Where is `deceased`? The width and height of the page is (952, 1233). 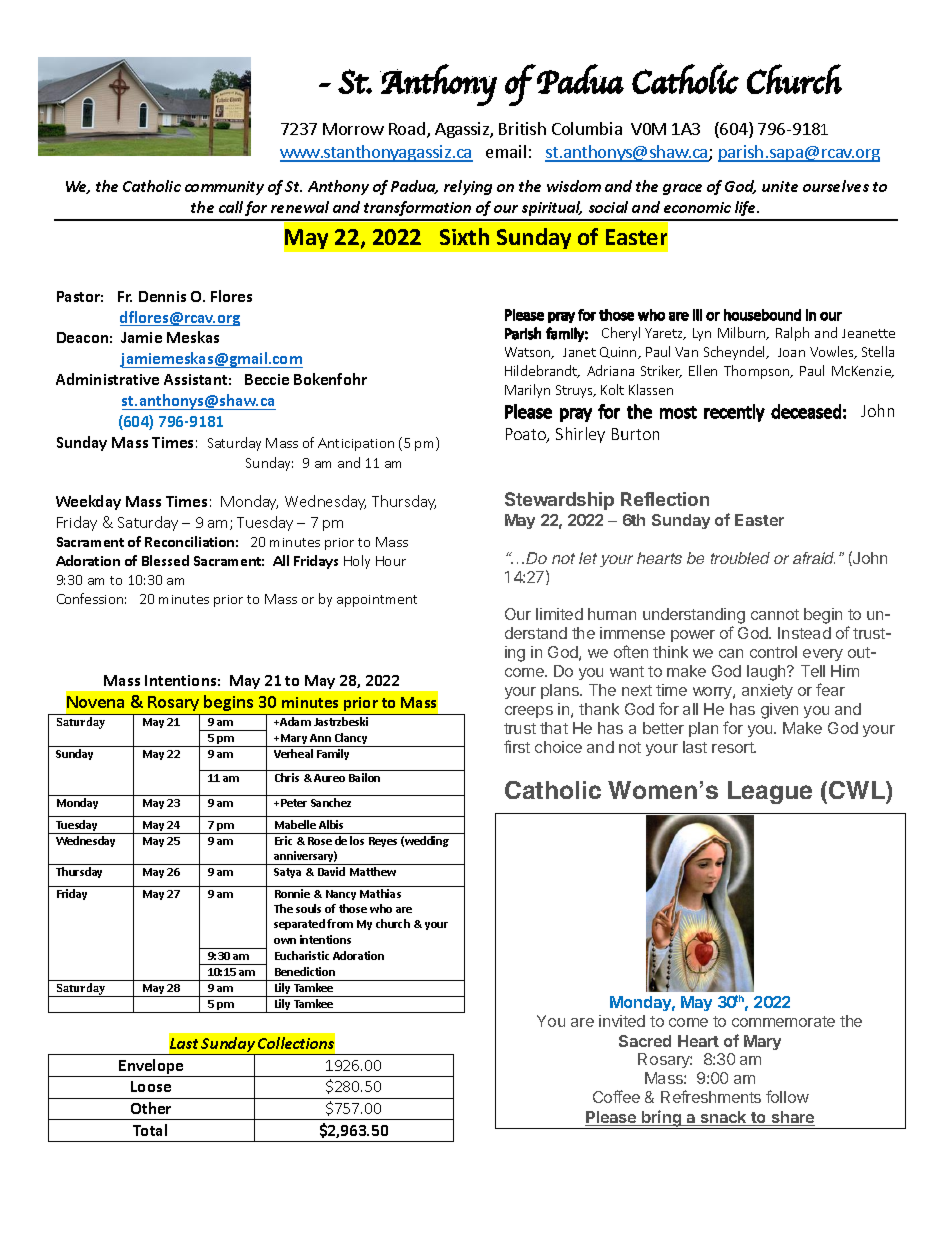 deceased is located at coordinates (806, 411).
